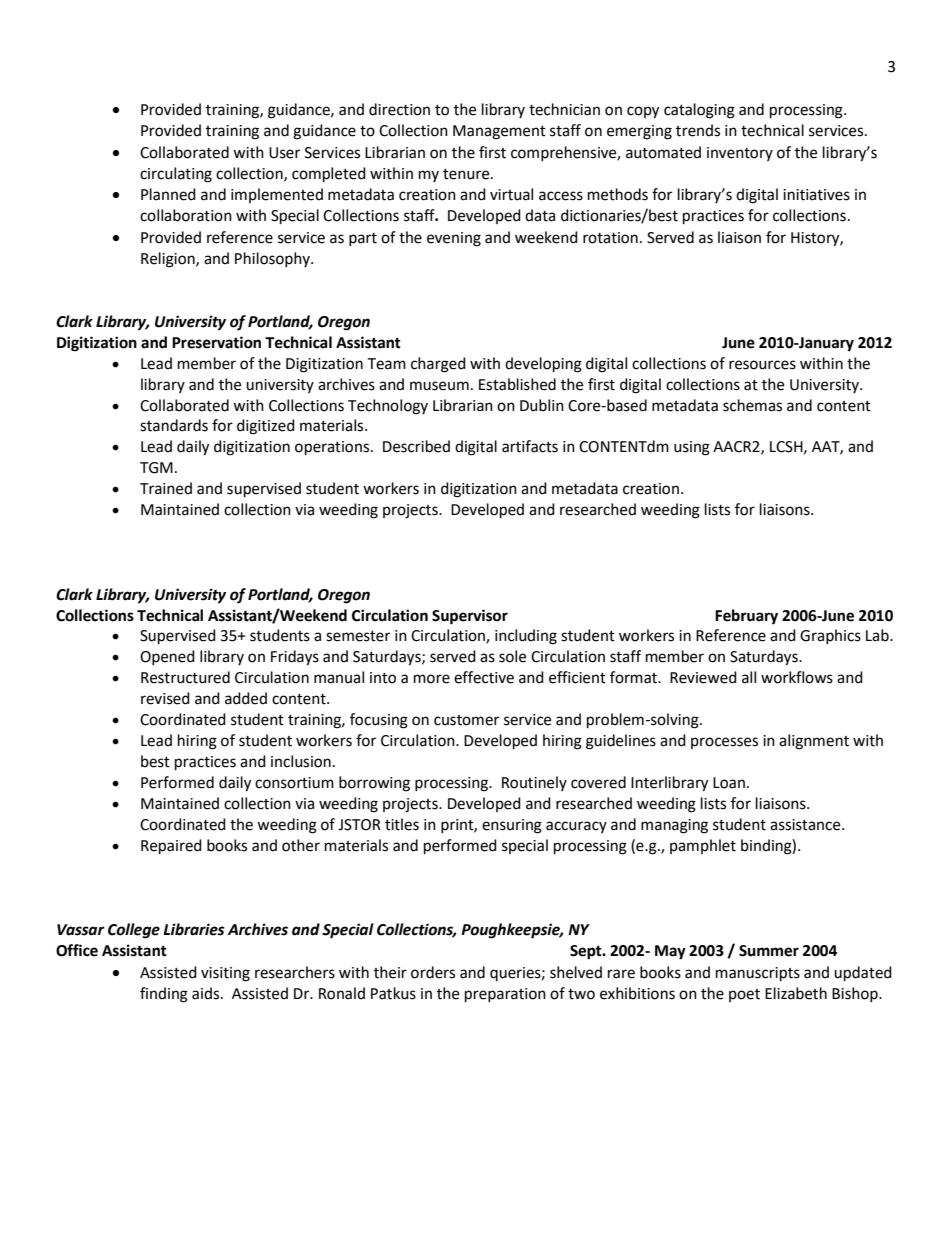 The width and height of the screenshot is (952, 1233). I want to click on schemas, so click(752, 405).
